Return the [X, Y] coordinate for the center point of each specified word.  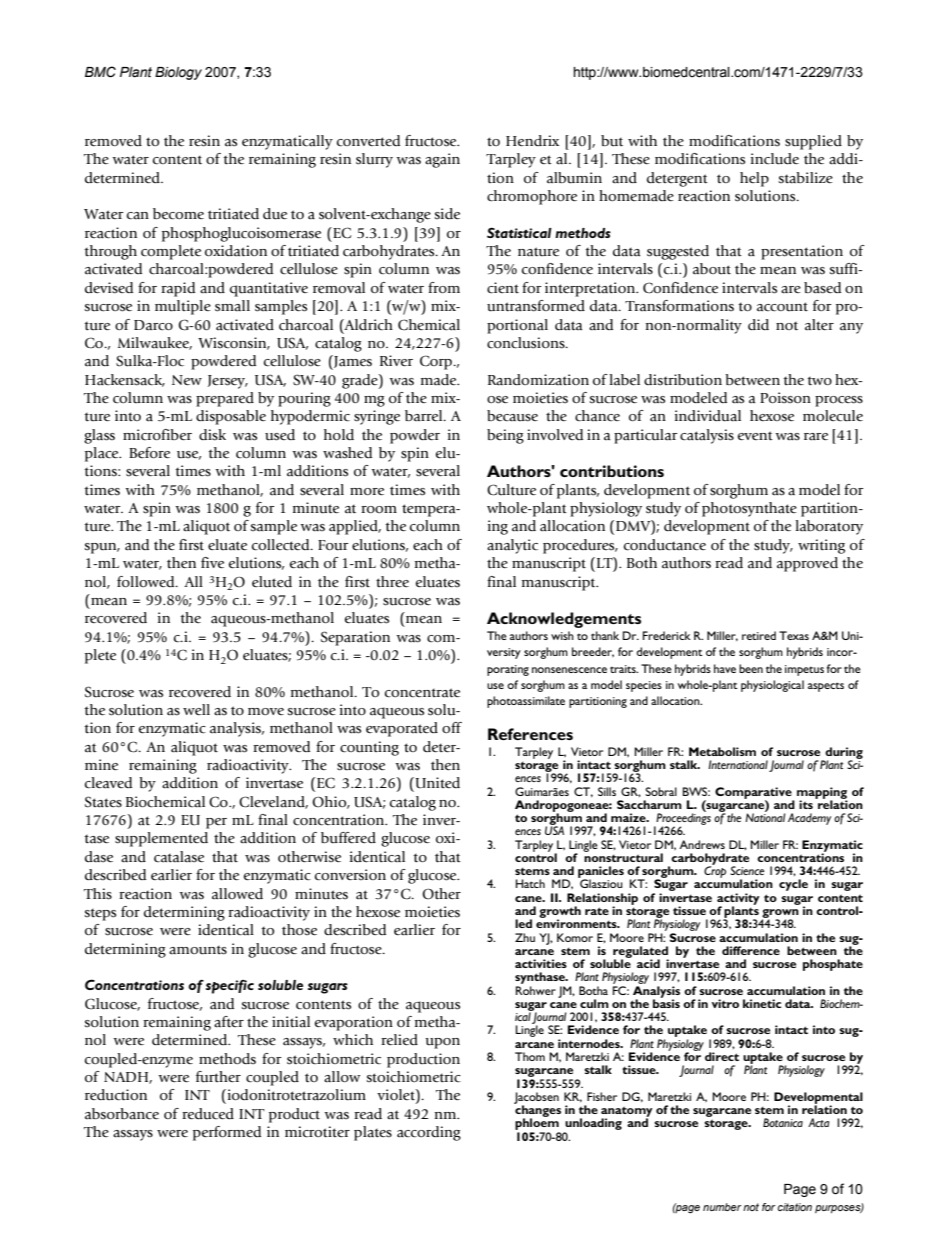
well [196, 709]
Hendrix [532, 141]
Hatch [530, 883]
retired [759, 635]
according [429, 1133]
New [187, 380]
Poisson [785, 397]
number [722, 1207]
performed [227, 1133]
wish [562, 635]
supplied [813, 142]
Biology [178, 73]
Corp [437, 362]
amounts [198, 950]
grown [780, 914]
